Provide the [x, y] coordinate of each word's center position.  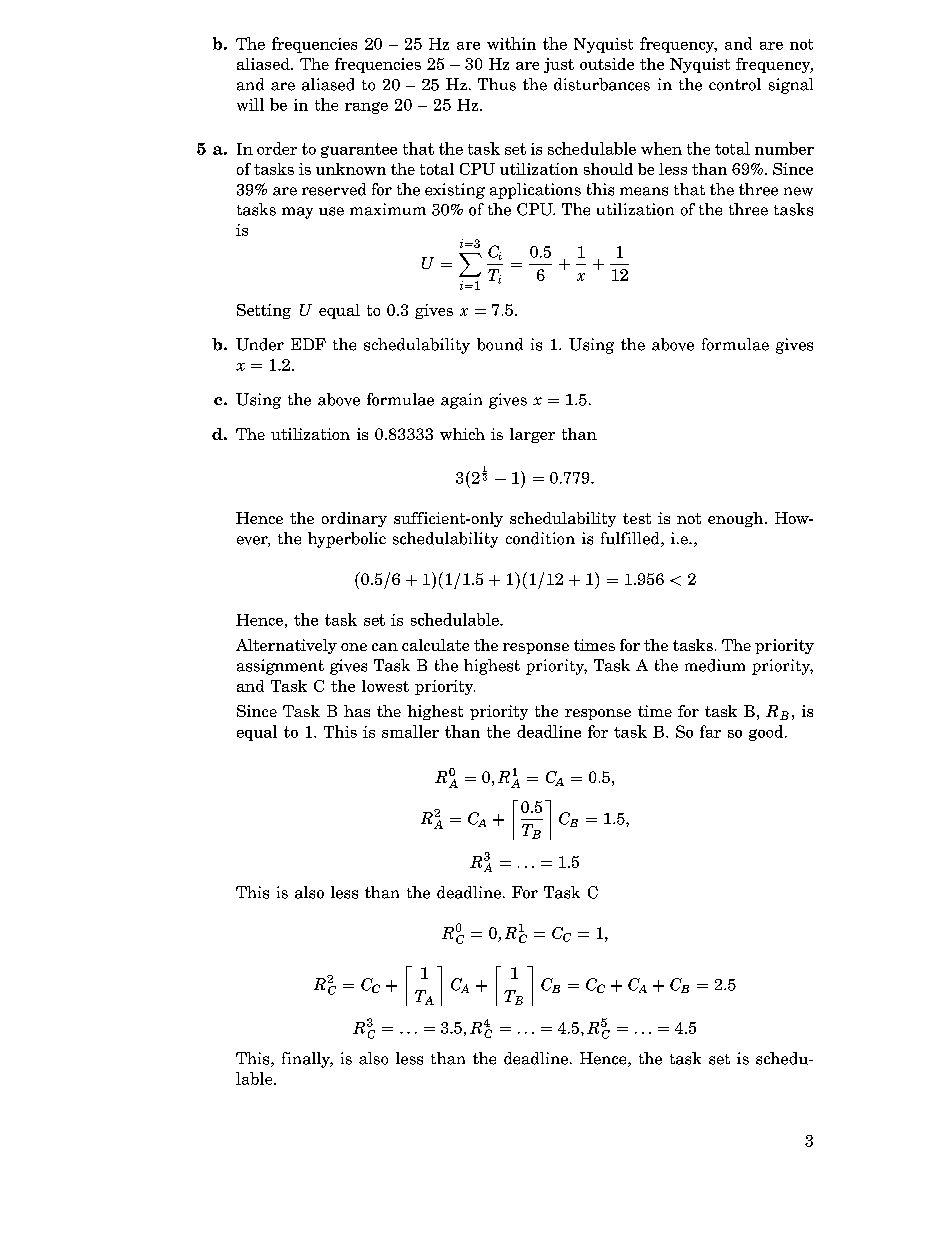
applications [535, 191]
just [559, 65]
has [357, 711]
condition [540, 538]
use [331, 211]
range [366, 108]
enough [737, 519]
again [461, 401]
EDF [308, 344]
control [735, 84]
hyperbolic [347, 540]
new [798, 191]
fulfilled [631, 539]
